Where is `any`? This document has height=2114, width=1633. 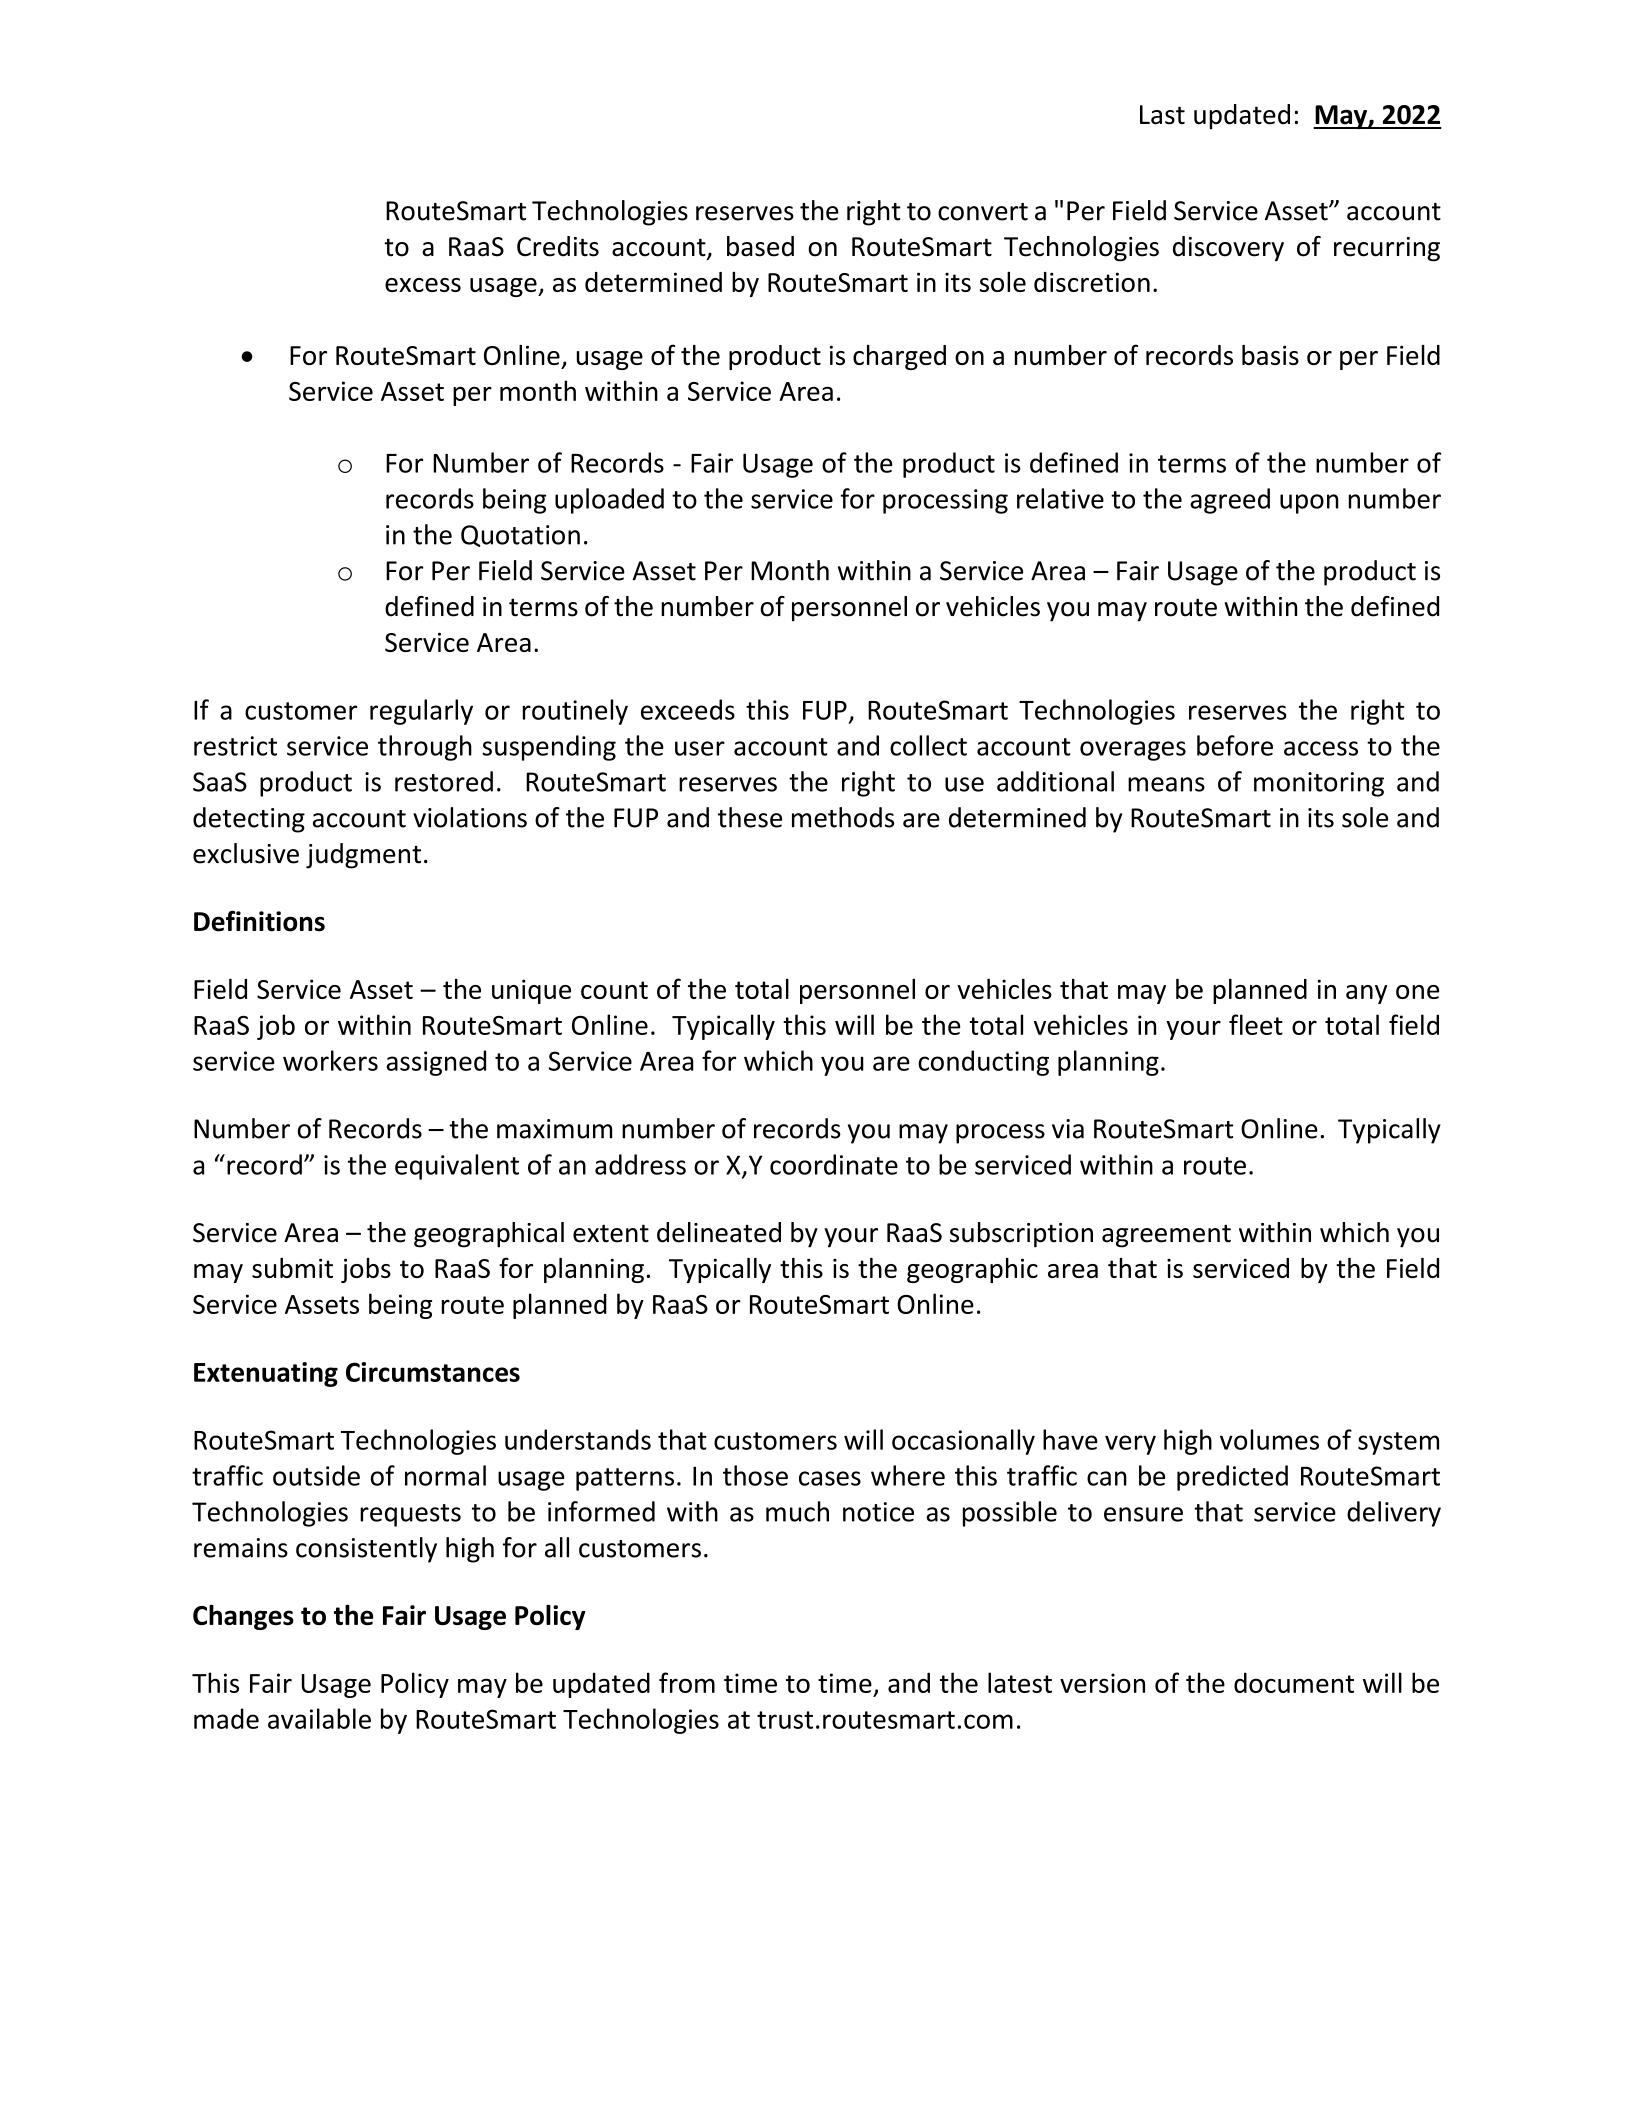 any is located at coordinates (1366, 994).
